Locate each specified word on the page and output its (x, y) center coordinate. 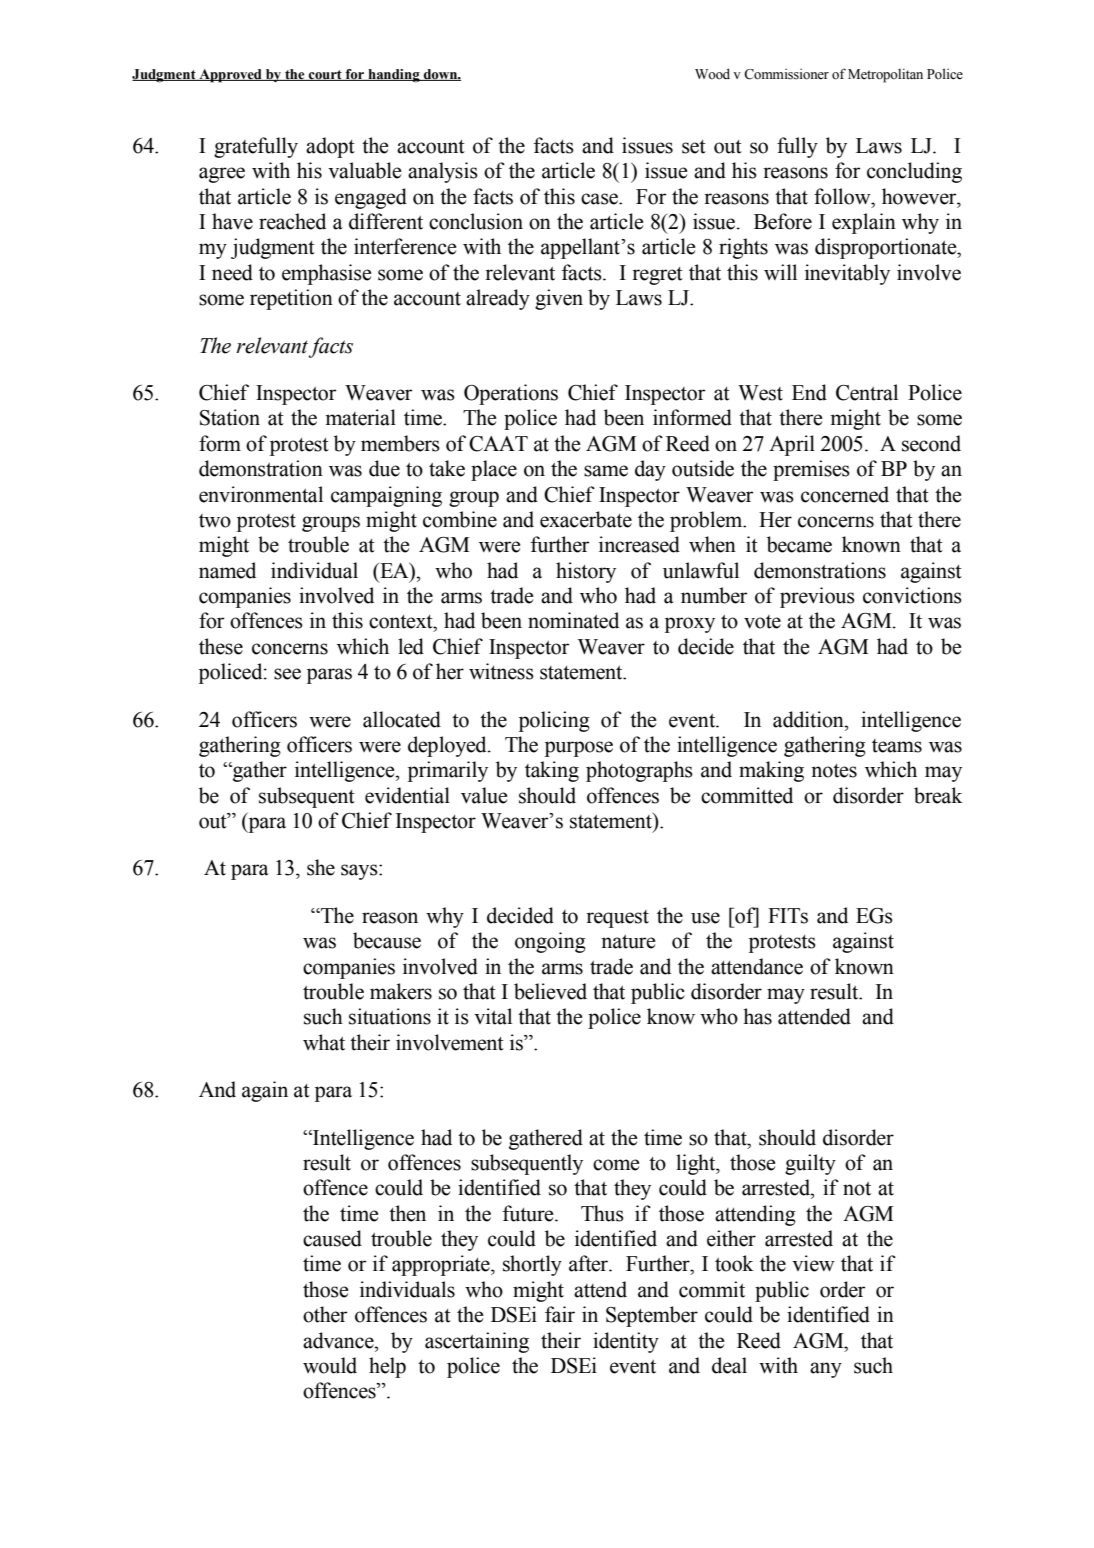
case (600, 199)
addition (809, 719)
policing (554, 721)
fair (560, 1314)
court (325, 75)
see (287, 674)
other (325, 1314)
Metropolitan (885, 75)
